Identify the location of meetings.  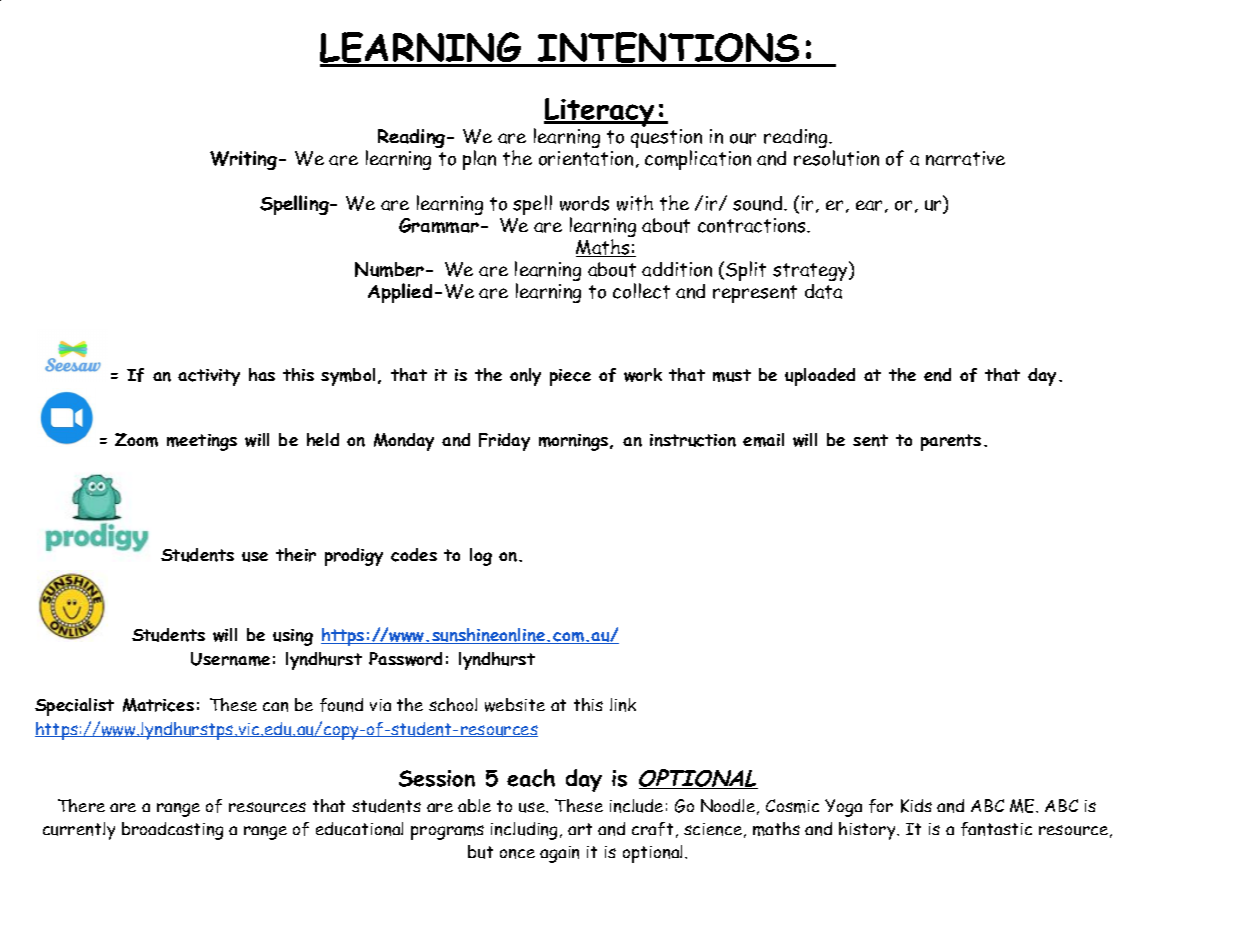
(202, 442).
